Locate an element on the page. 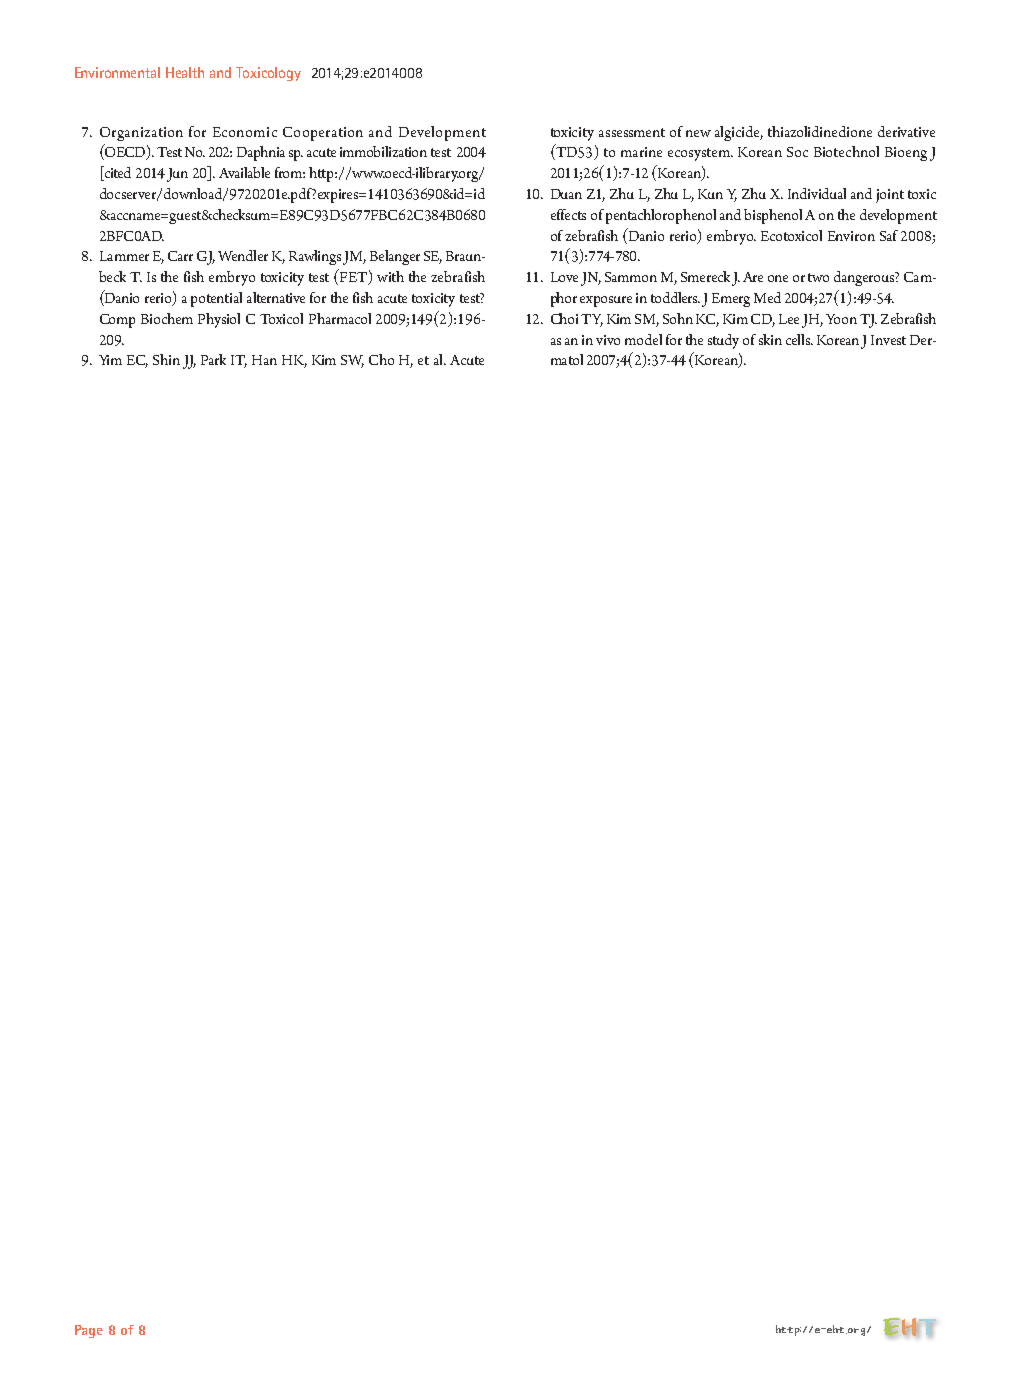  immobilization is located at coordinates (383, 151).
